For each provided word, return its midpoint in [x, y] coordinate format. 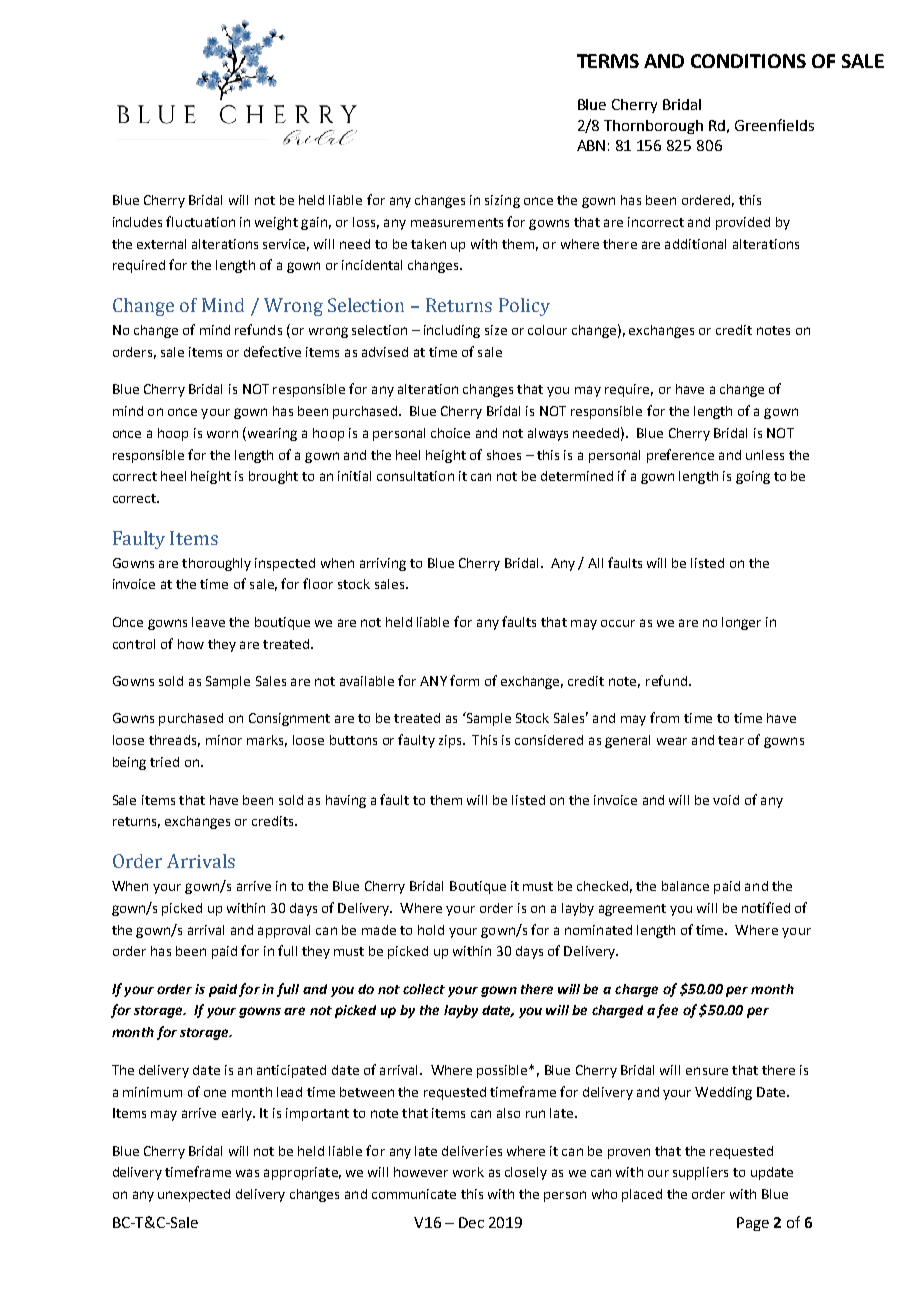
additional [695, 244]
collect [424, 989]
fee [667, 1011]
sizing [502, 201]
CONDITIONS [748, 61]
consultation [415, 476]
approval [284, 931]
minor [224, 740]
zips [451, 741]
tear [731, 740]
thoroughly [216, 564]
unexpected [194, 1195]
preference [680, 456]
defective [272, 351]
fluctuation [200, 221]
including [452, 331]
